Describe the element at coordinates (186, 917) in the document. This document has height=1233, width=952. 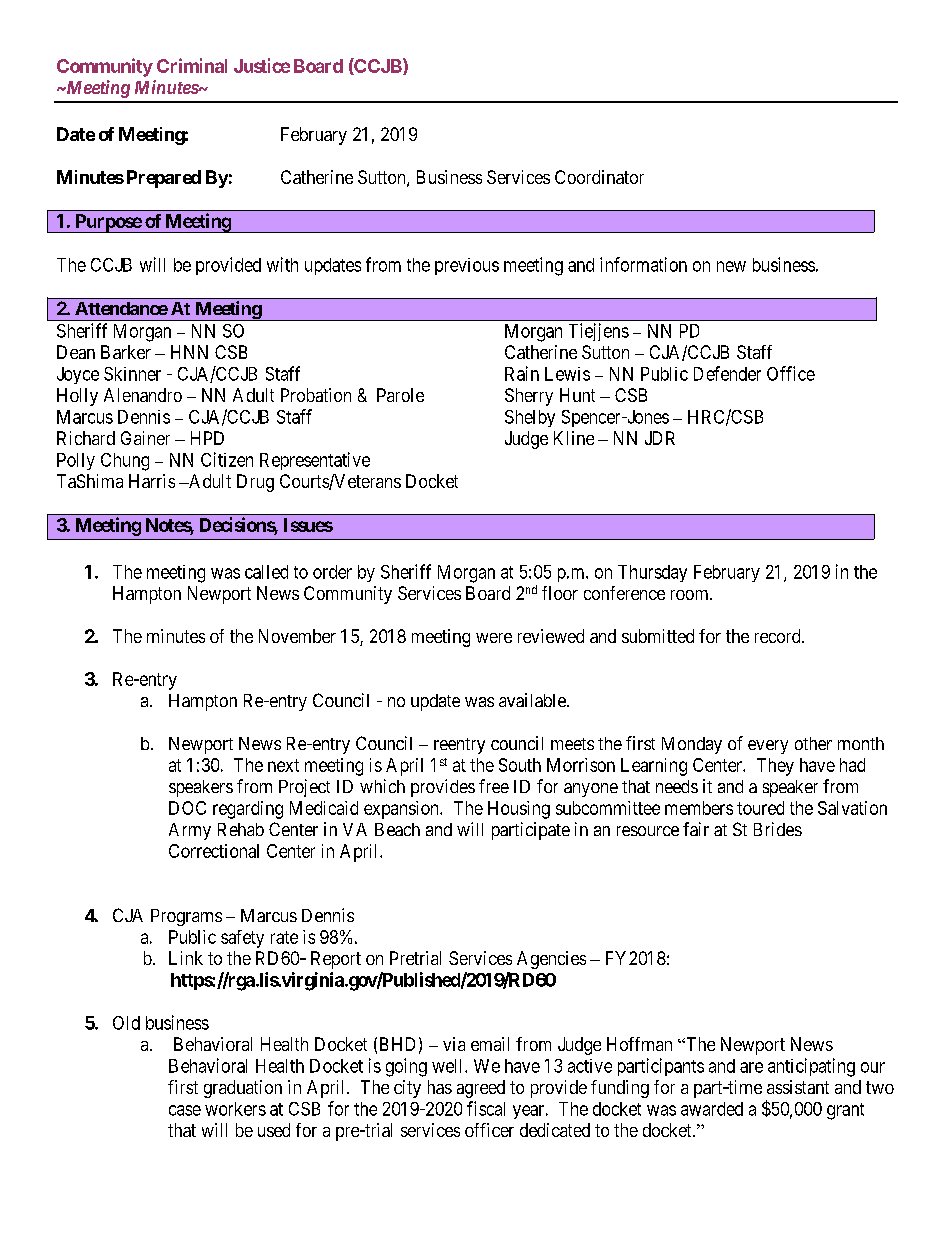
I see `Programs` at that location.
